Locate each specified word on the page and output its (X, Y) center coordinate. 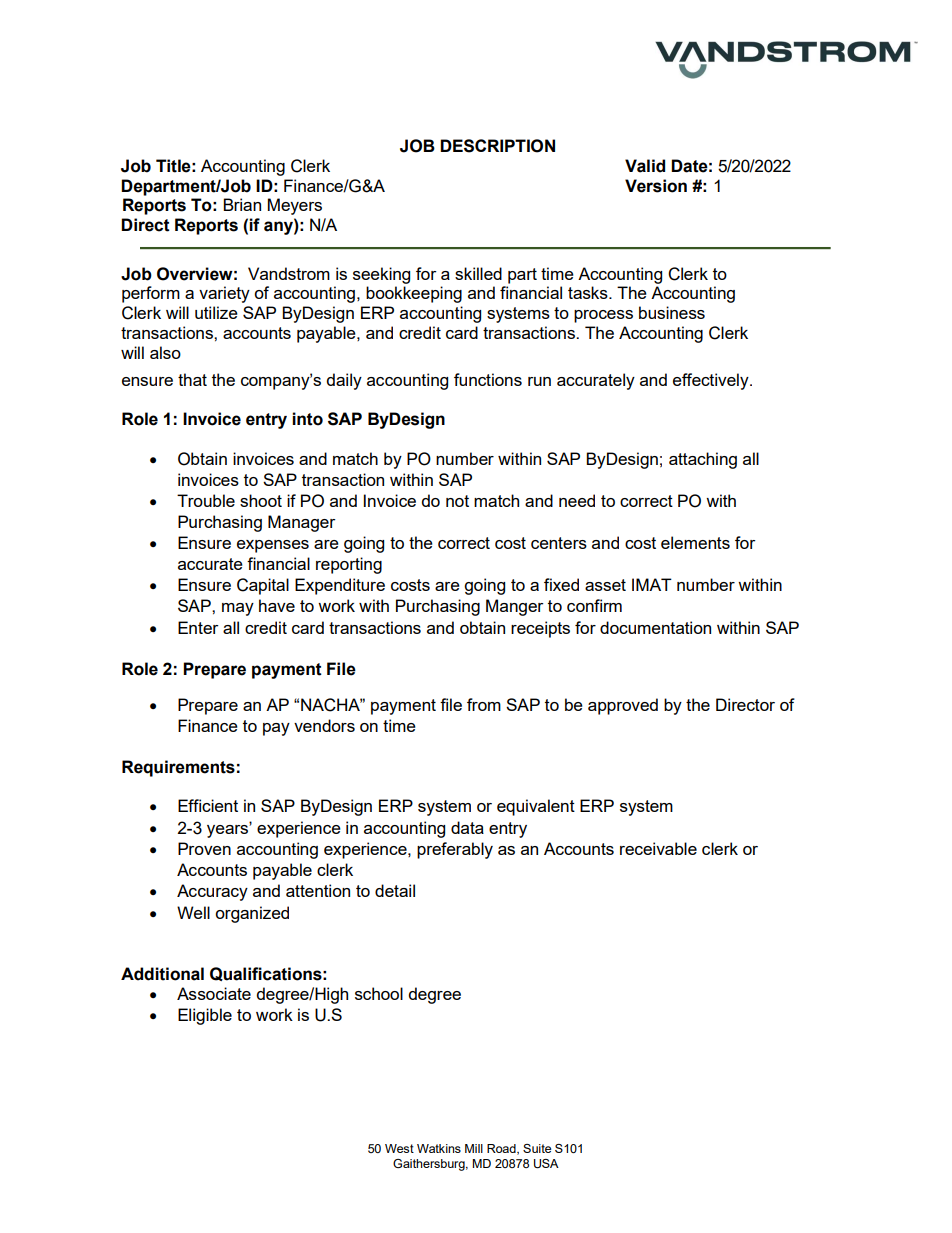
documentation (655, 627)
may (238, 609)
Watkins (439, 1148)
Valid (645, 166)
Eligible (205, 1016)
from (484, 704)
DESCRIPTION (497, 146)
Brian (242, 204)
